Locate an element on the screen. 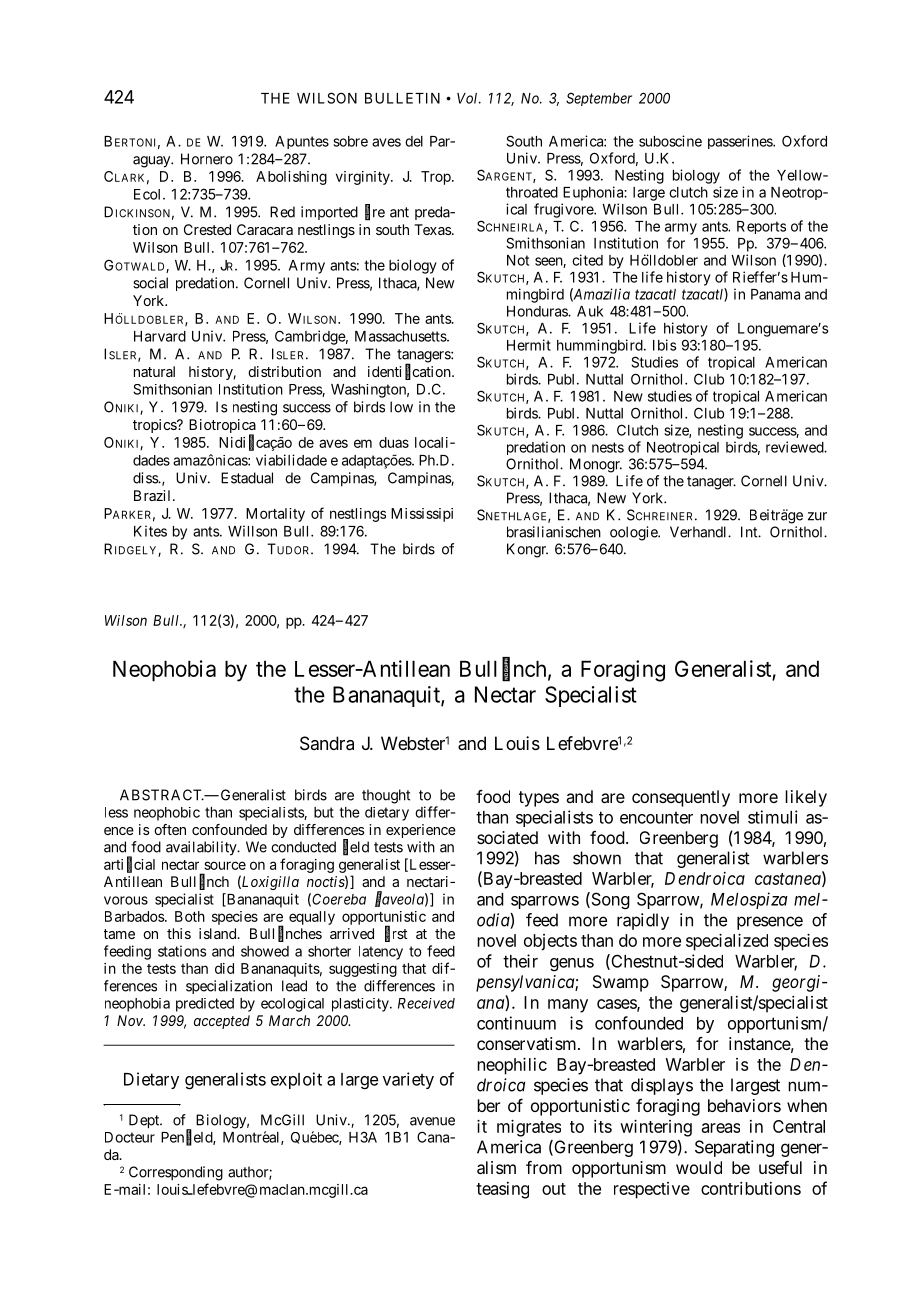 This screenshot has height=1316, width=921. diss is located at coordinates (146, 478).
